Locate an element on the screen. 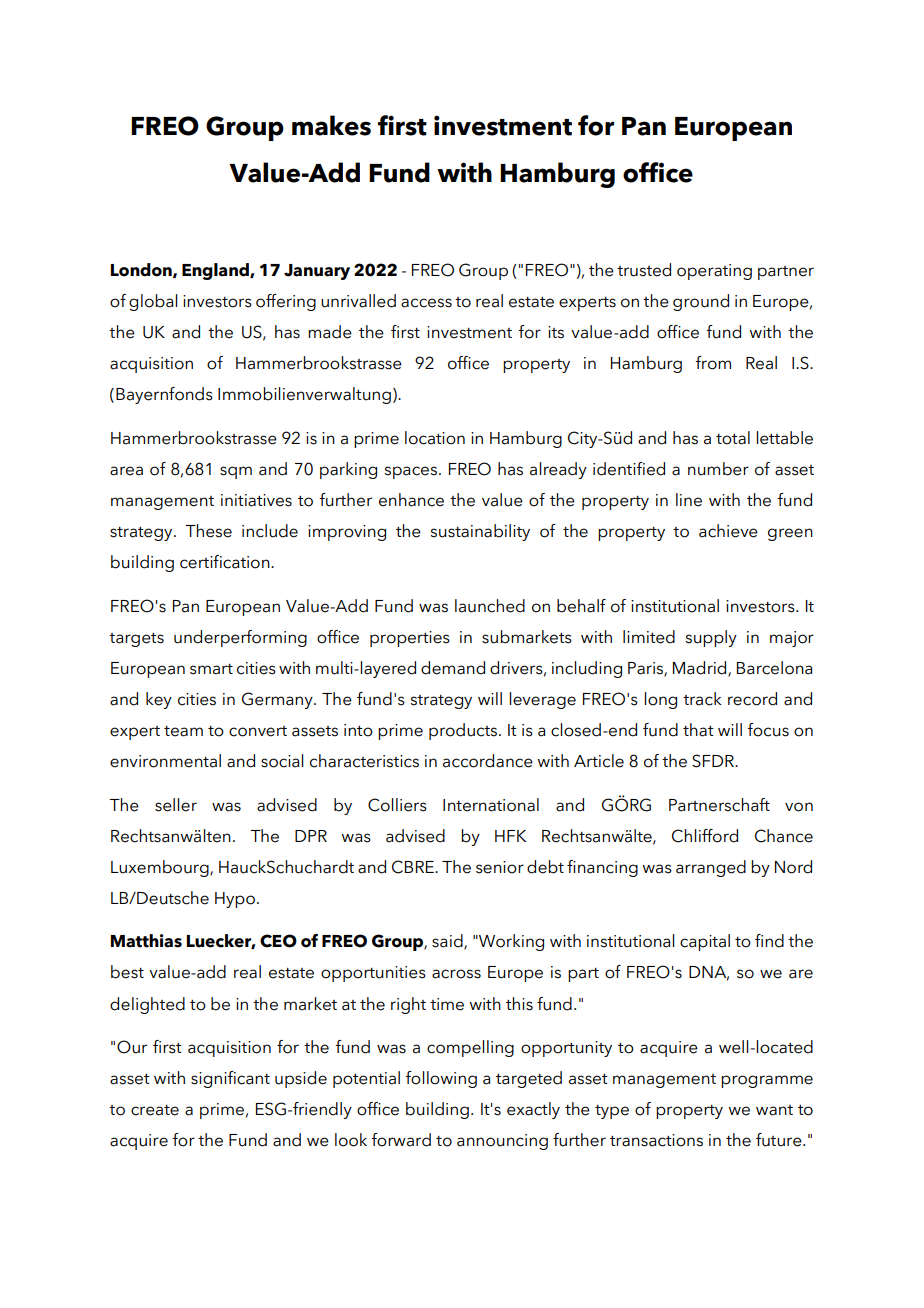  makes is located at coordinates (331, 125).
